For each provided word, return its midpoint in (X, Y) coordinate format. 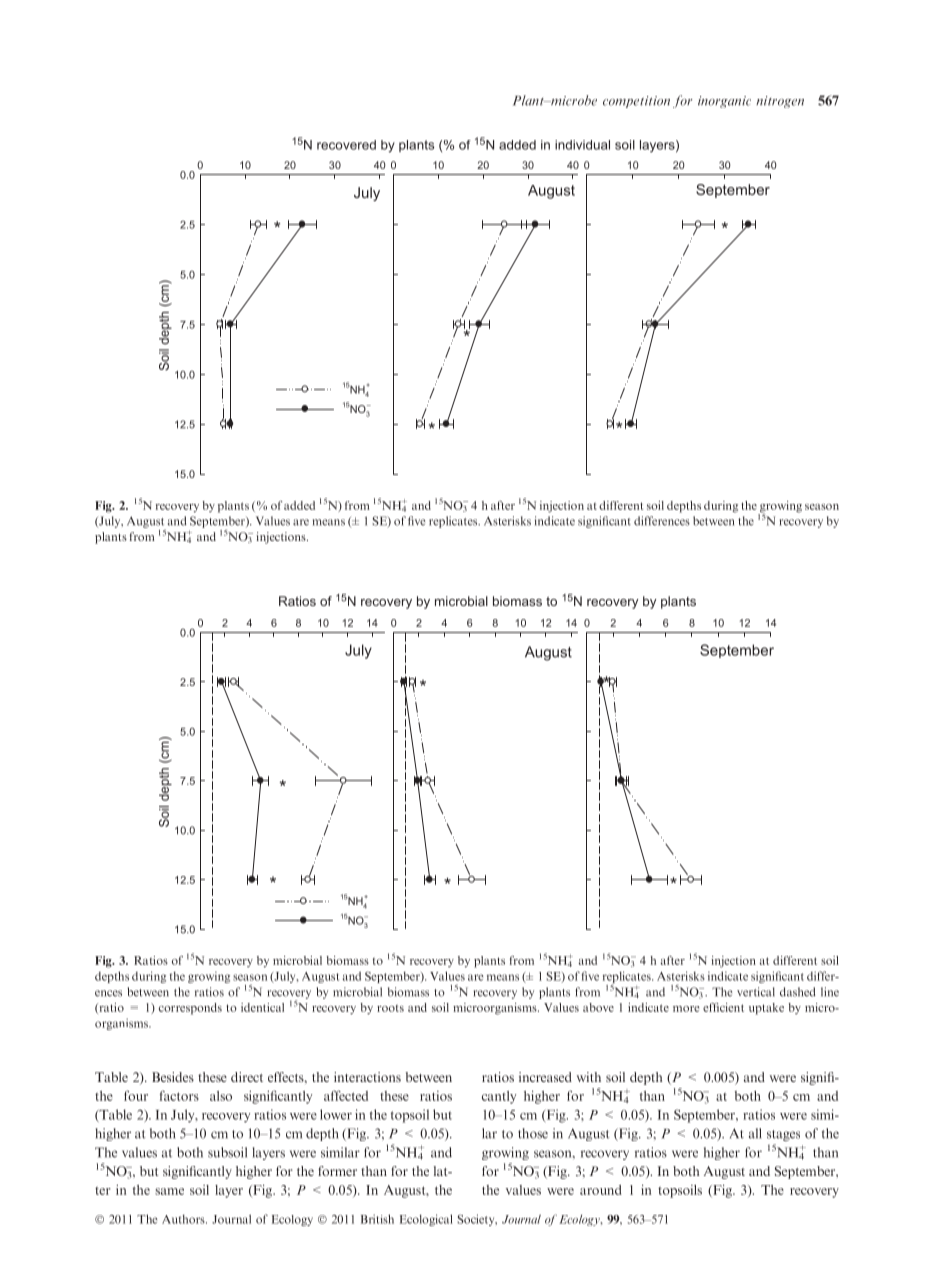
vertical (756, 992)
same (169, 1191)
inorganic (724, 102)
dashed (798, 992)
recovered (346, 145)
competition (636, 102)
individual (582, 145)
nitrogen (780, 102)
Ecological (426, 1220)
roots (390, 1008)
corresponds (190, 1009)
